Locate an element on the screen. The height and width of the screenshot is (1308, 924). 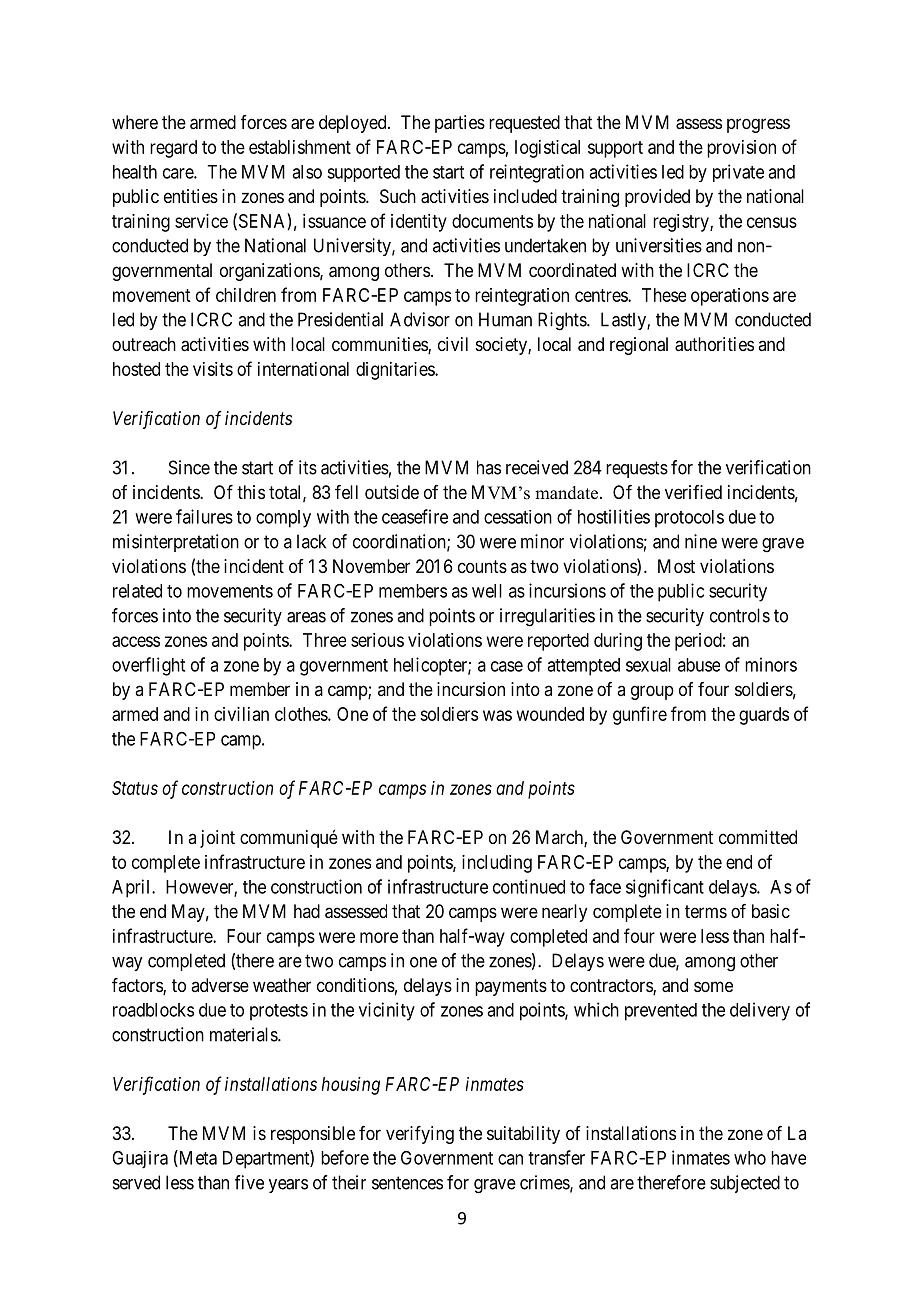
overflight is located at coordinates (148, 666).
